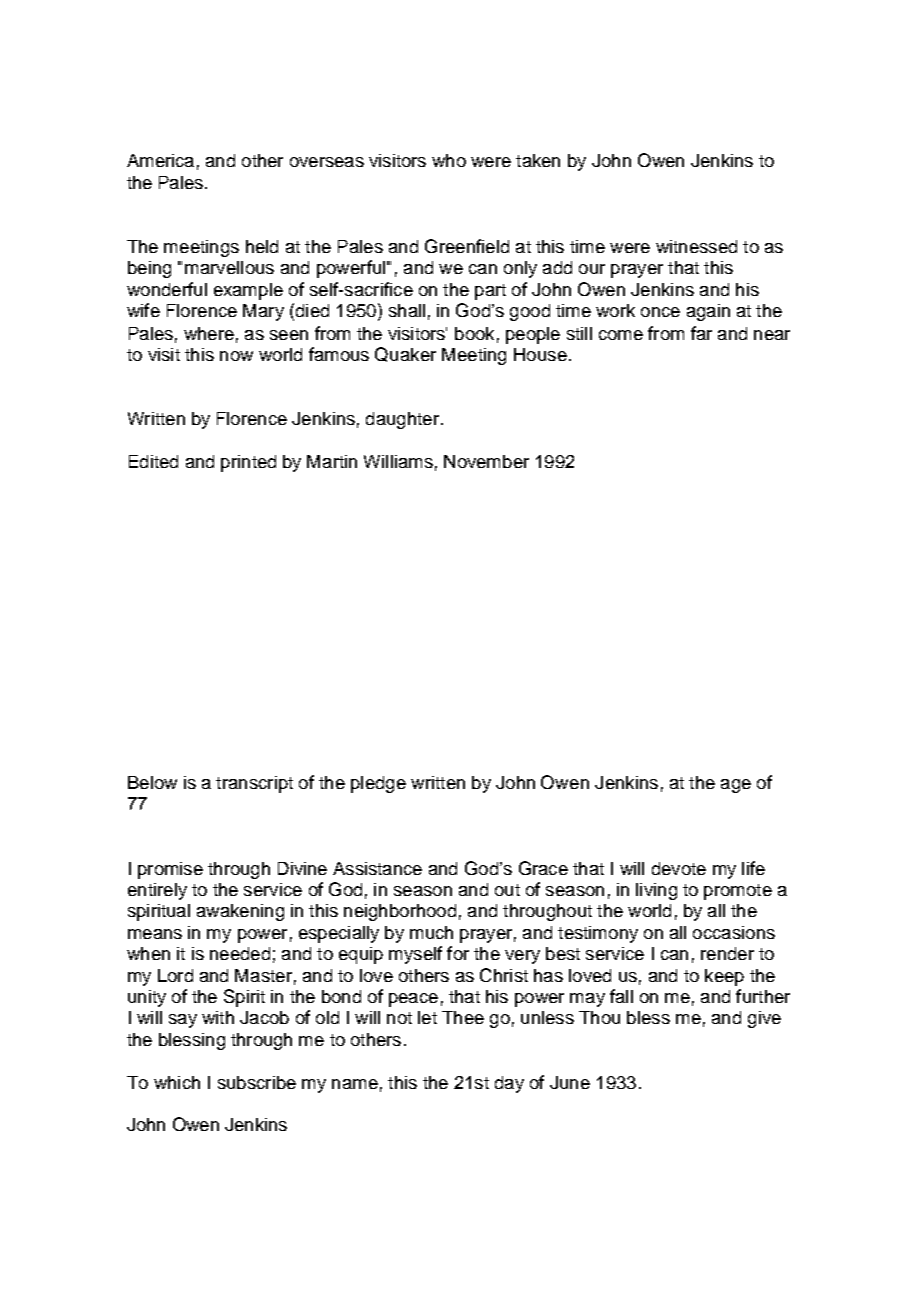 The width and height of the screenshot is (924, 1307). What do you see at coordinates (248, 463) in the screenshot?
I see `printed` at bounding box center [248, 463].
